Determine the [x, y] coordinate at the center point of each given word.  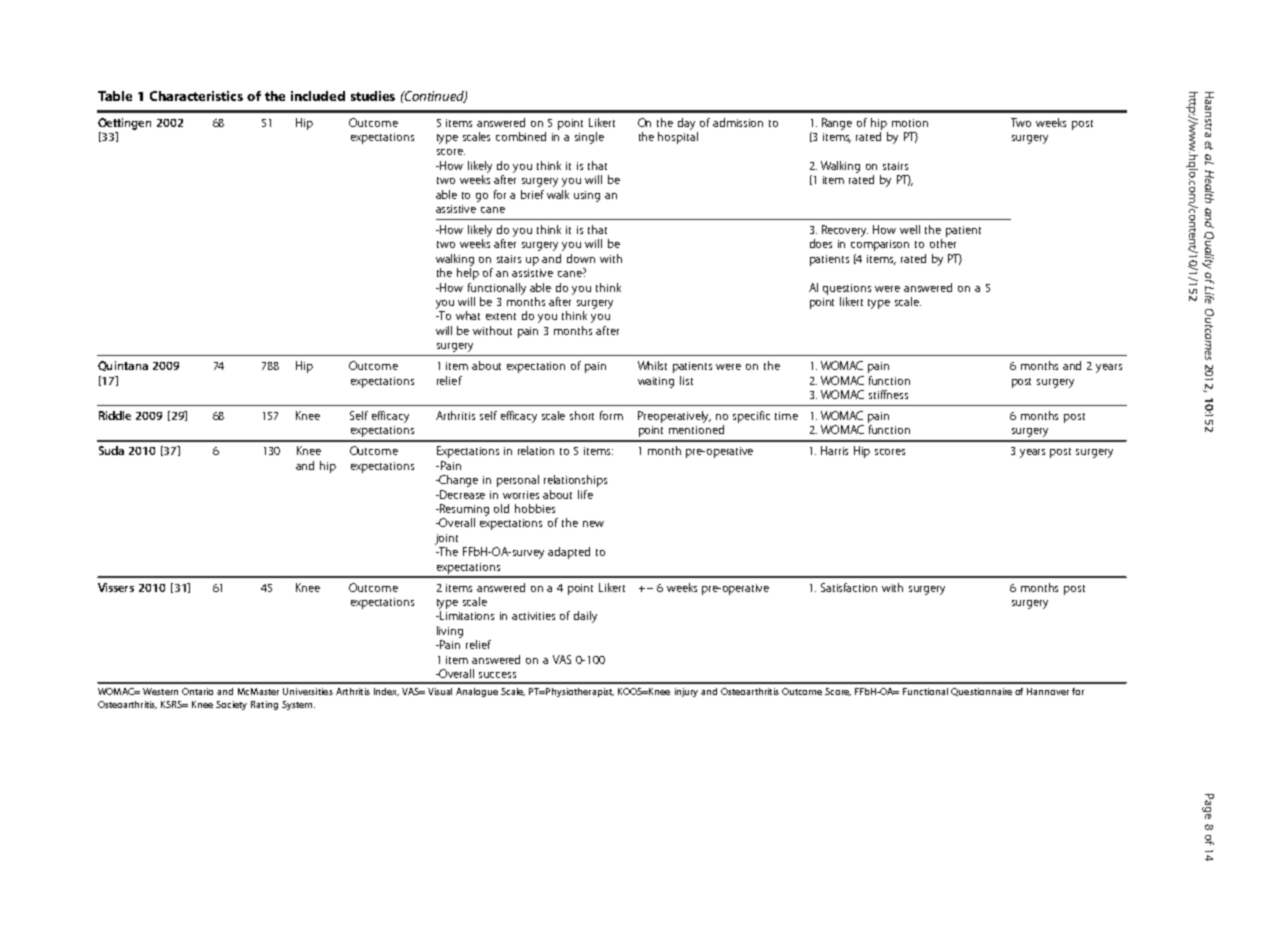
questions [847, 289]
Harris [834, 450]
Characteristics [196, 96]
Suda [111, 450]
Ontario [197, 691]
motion [910, 123]
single [589, 138]
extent [501, 316]
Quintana [123, 366]
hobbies [535, 508]
